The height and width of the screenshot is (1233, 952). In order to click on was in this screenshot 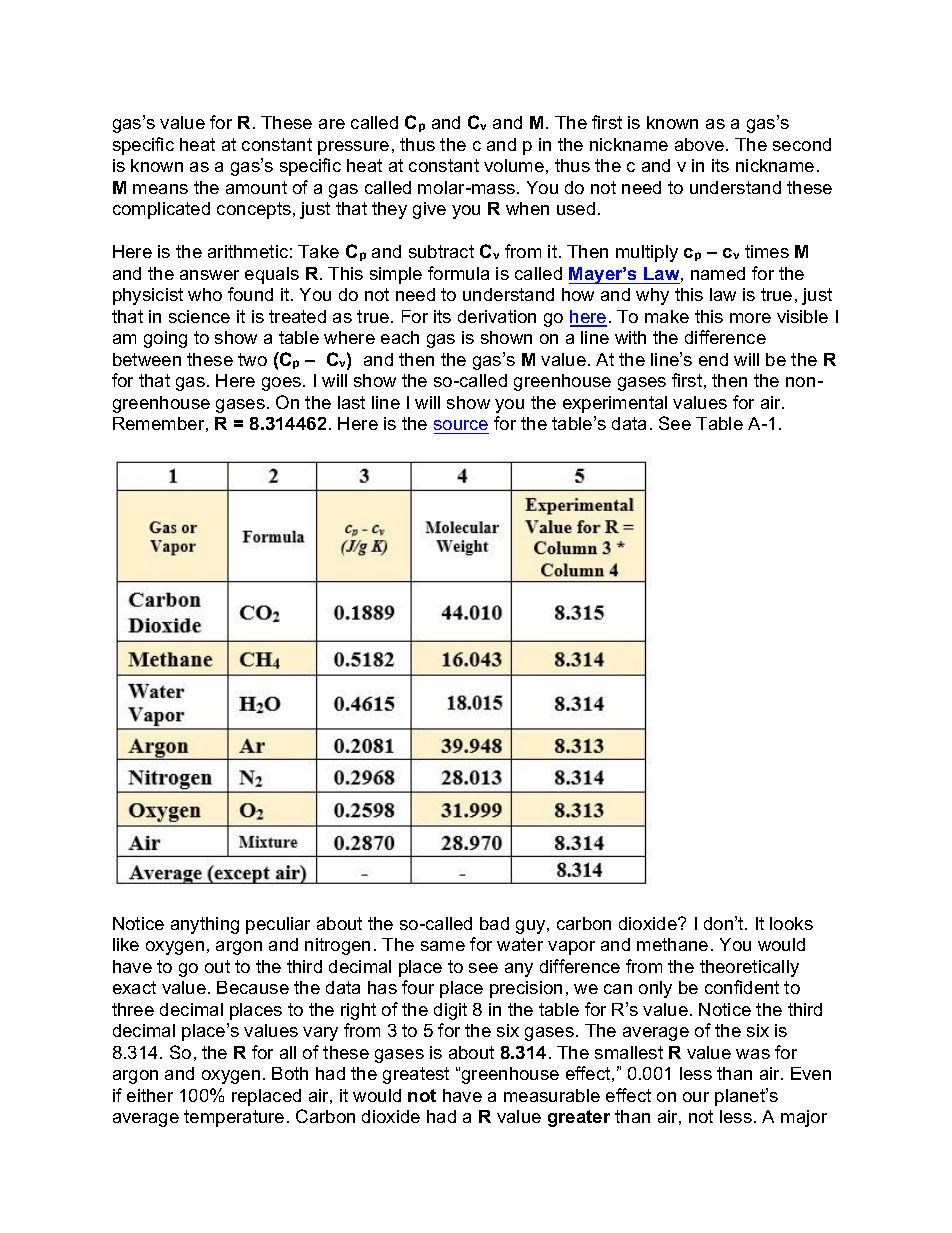, I will do `click(753, 1054)`.
